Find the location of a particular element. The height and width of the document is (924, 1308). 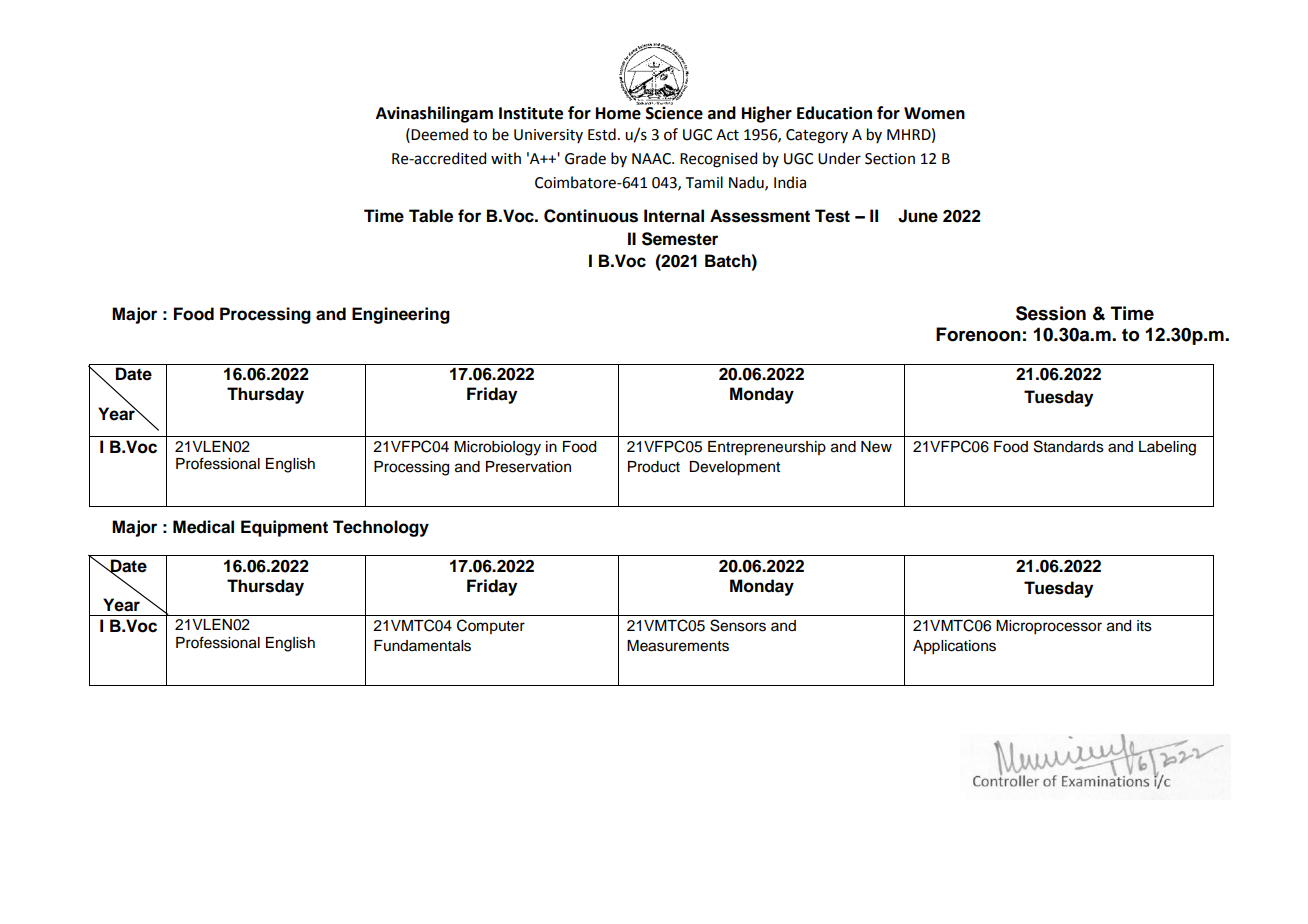

Fundamentals is located at coordinates (422, 646).
